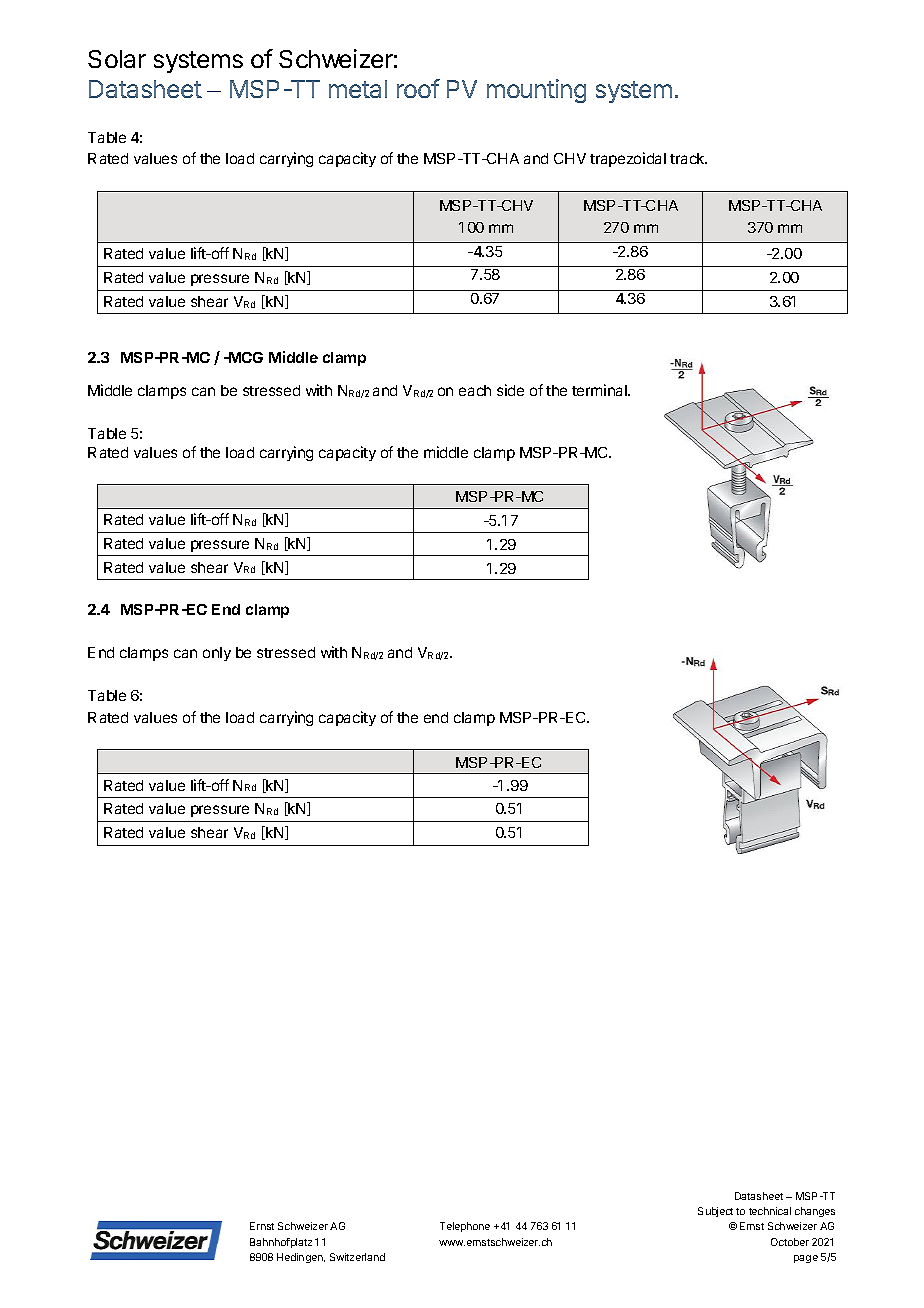 This screenshot has height=1308, width=924. Describe the element at coordinates (510, 390) in the screenshot. I see `side` at that location.
